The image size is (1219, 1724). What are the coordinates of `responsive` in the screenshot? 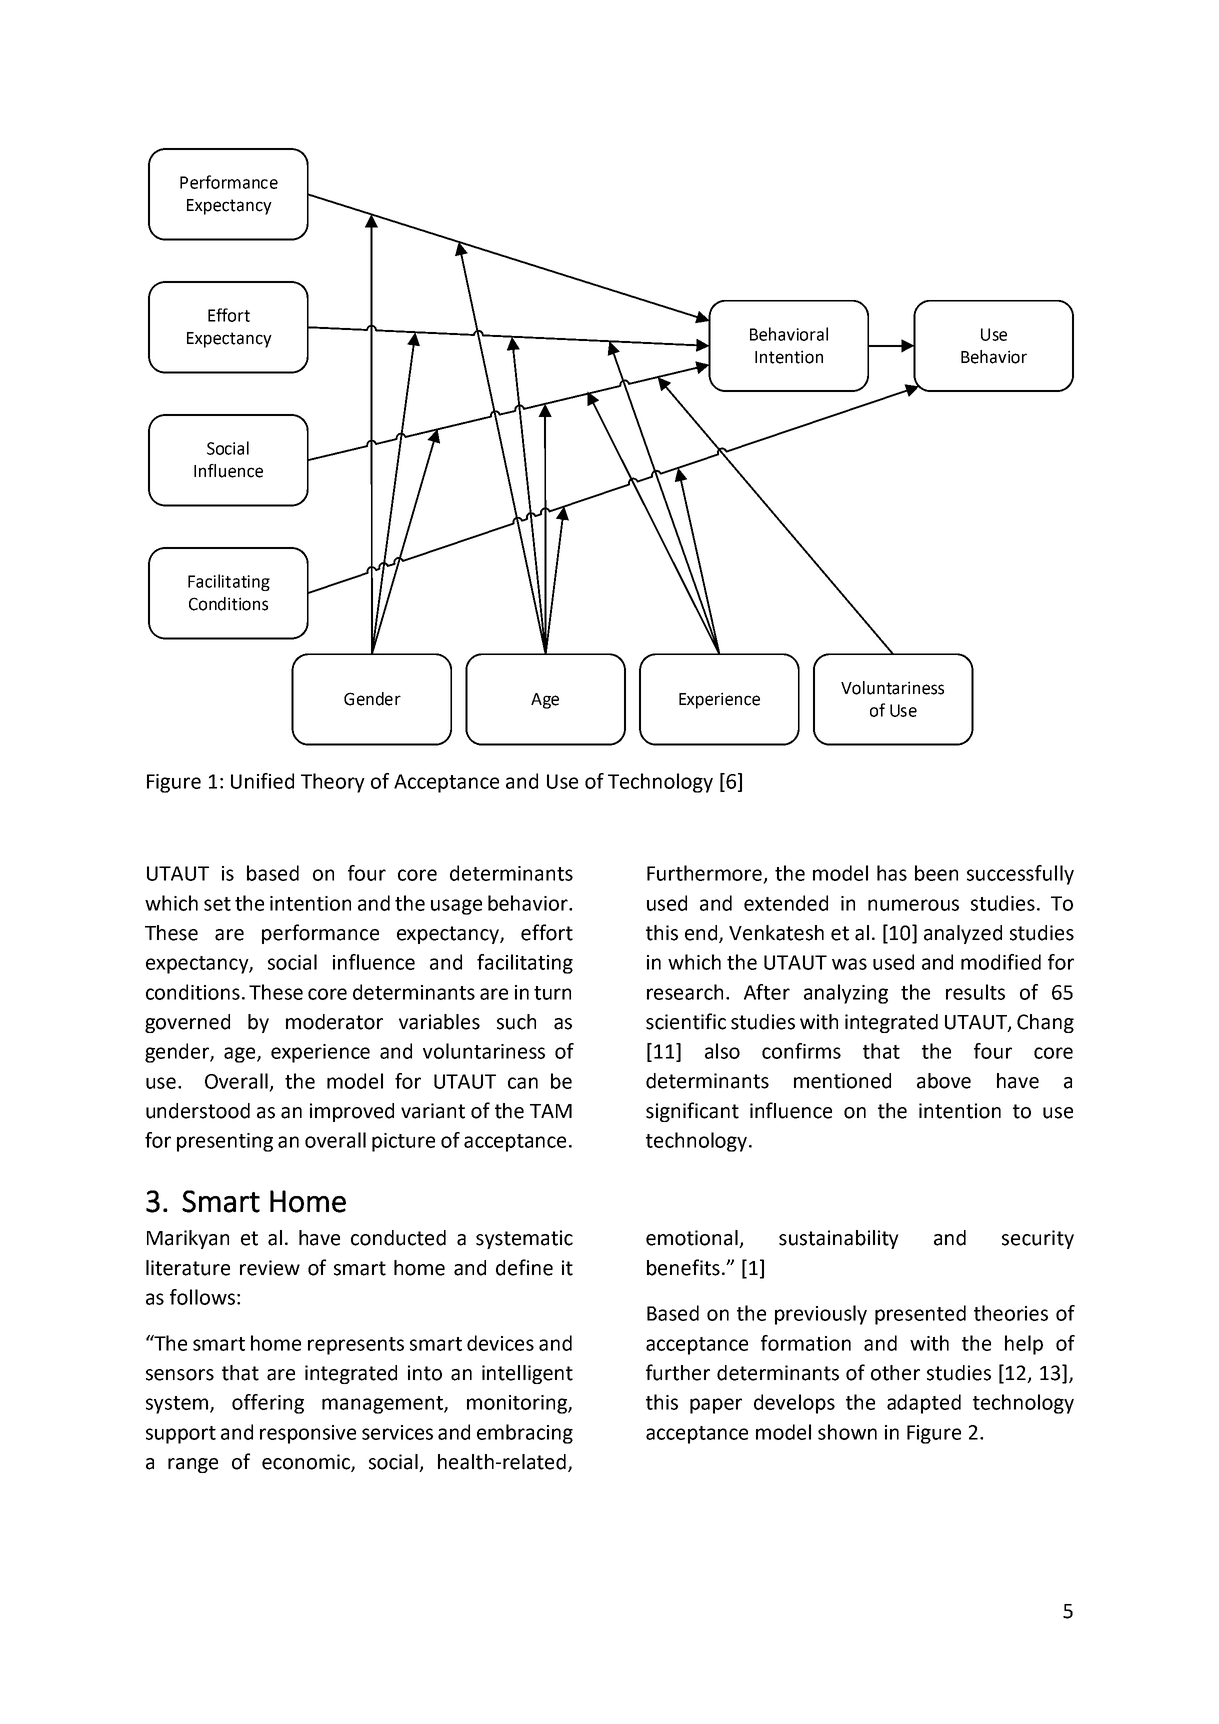 It's located at (308, 1434).
